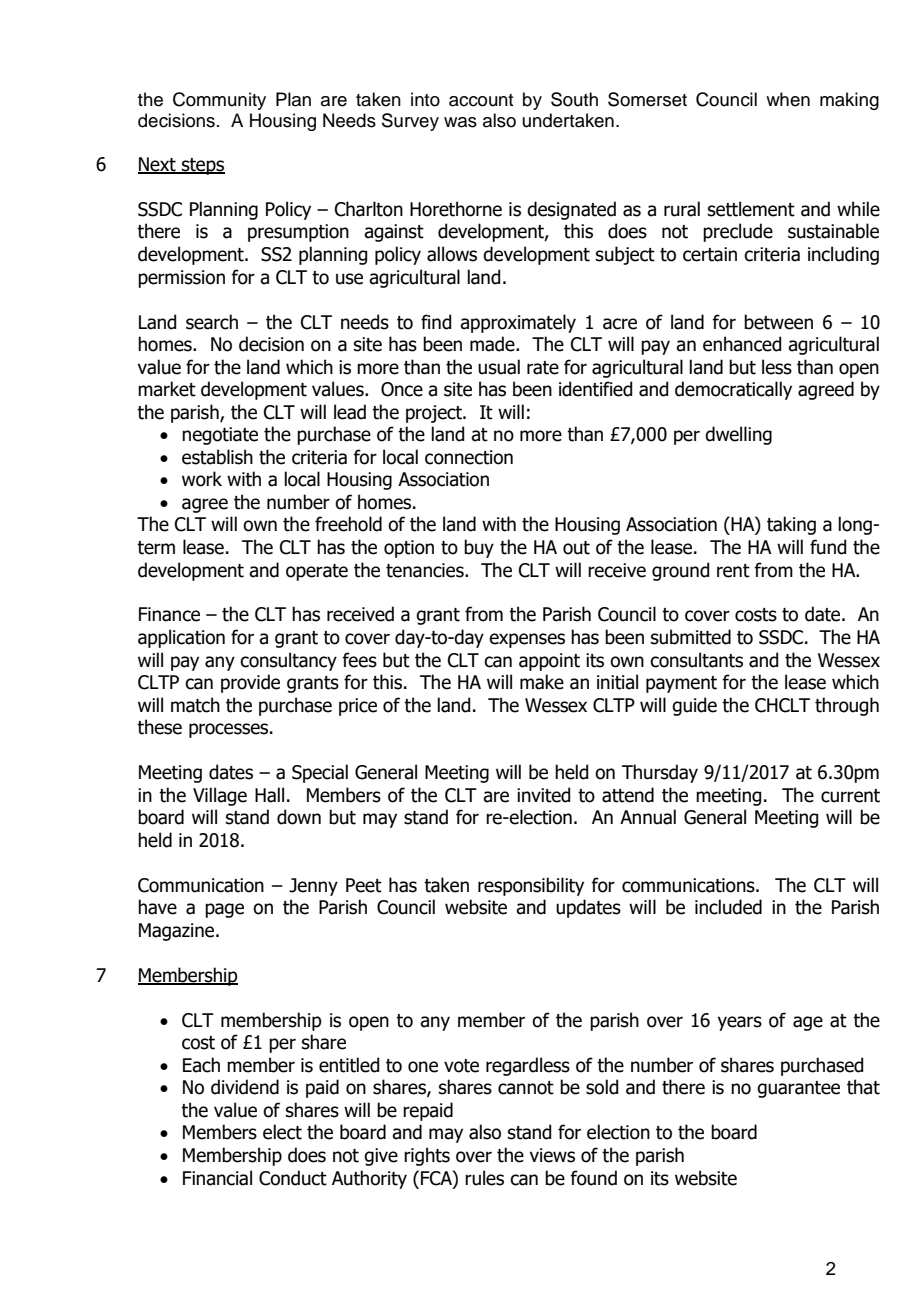  I want to click on when, so click(788, 99).
